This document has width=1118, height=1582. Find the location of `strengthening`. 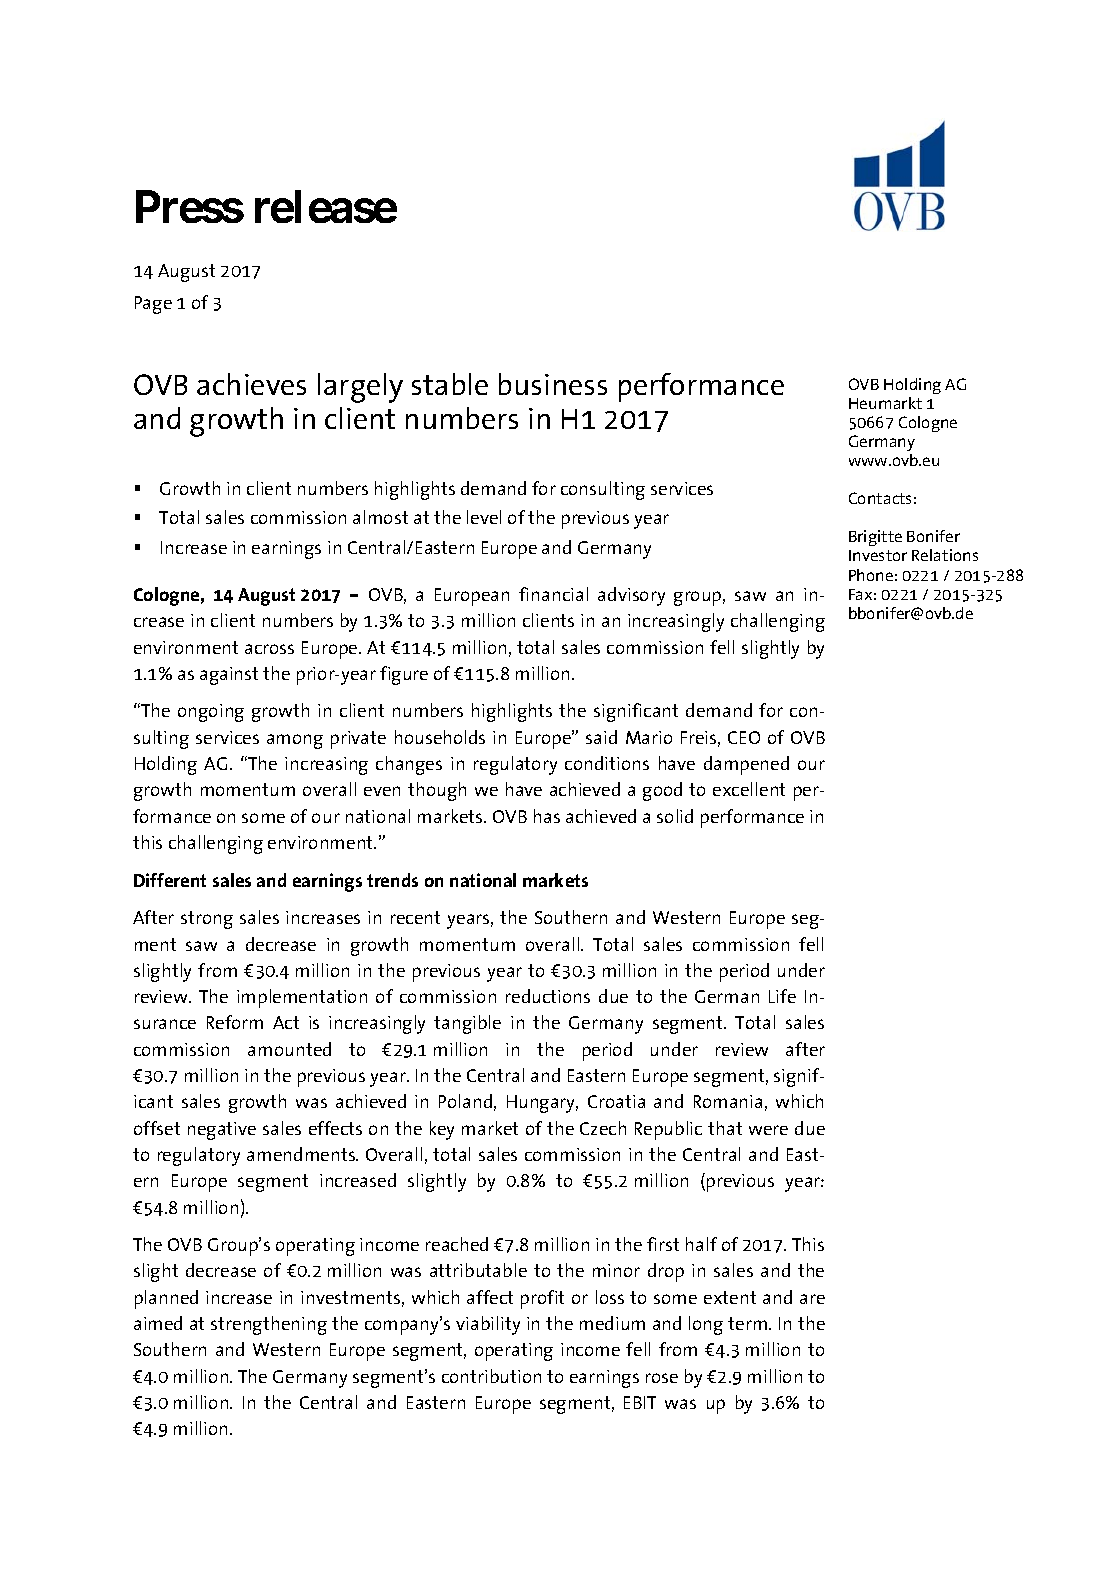

strengthening is located at coordinates (269, 1325).
